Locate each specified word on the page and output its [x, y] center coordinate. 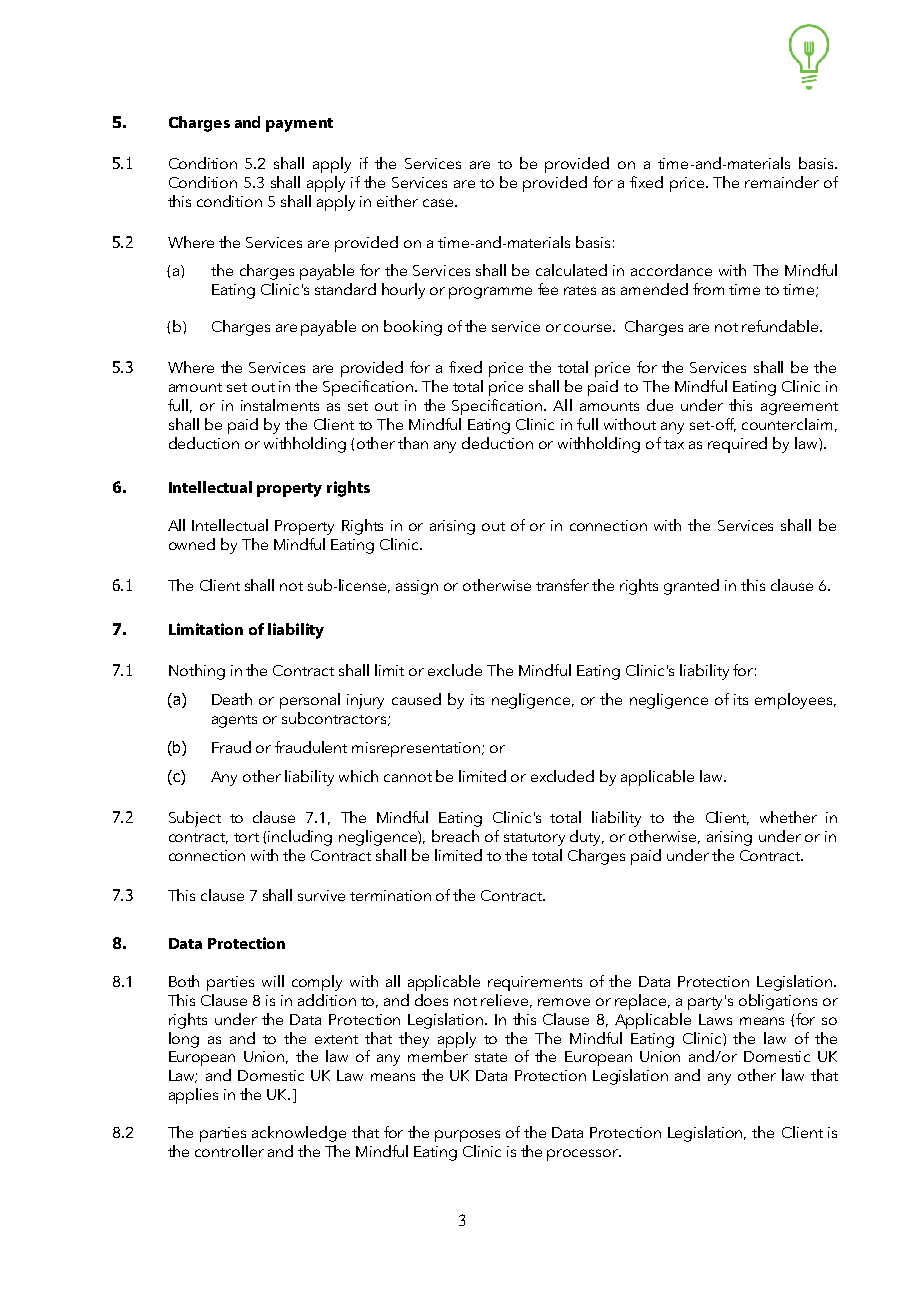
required [737, 445]
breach [455, 836]
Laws [715, 1019]
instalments [280, 405]
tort [246, 837]
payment [299, 125]
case [438, 203]
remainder [782, 182]
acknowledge [299, 1134]
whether [788, 817]
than [413, 443]
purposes [467, 1136]
